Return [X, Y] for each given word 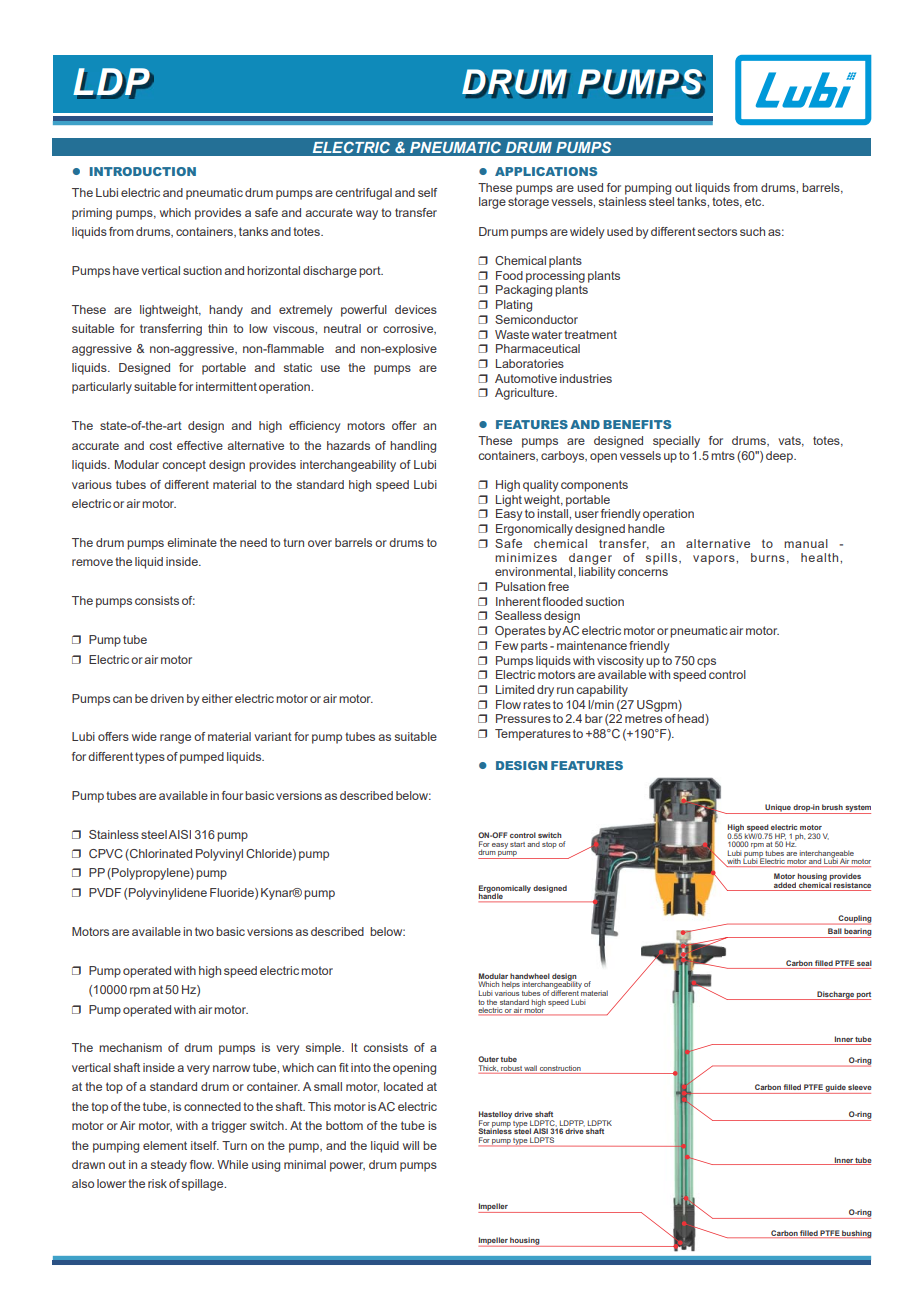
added [785, 886]
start [517, 844]
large [492, 203]
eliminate [192, 542]
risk [157, 1183]
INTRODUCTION [143, 171]
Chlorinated [160, 855]
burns [768, 557]
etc [754, 201]
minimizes [526, 557]
